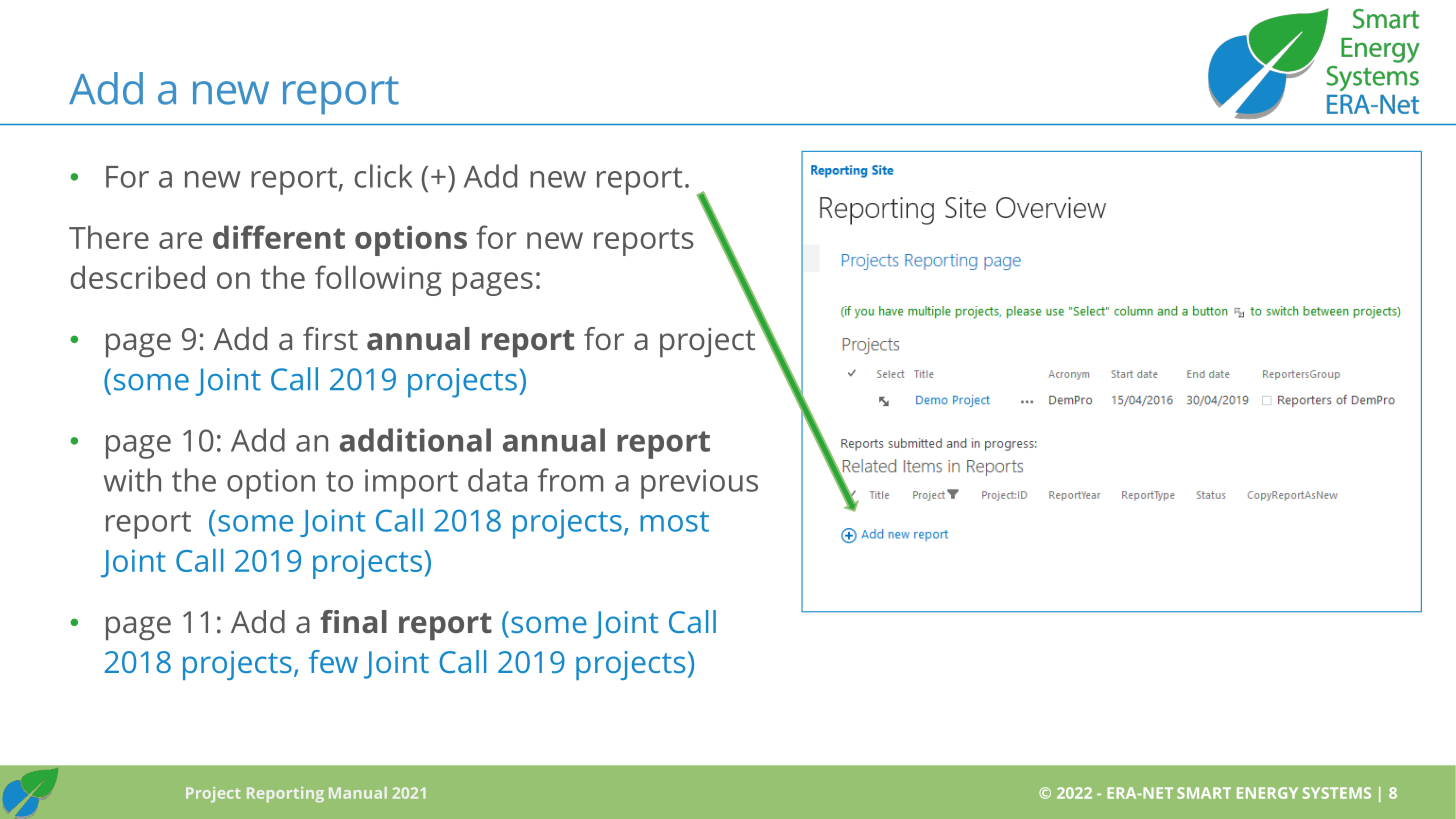 This screenshot has height=819, width=1456. Describe the element at coordinates (330, 338) in the screenshot. I see `first` at that location.
